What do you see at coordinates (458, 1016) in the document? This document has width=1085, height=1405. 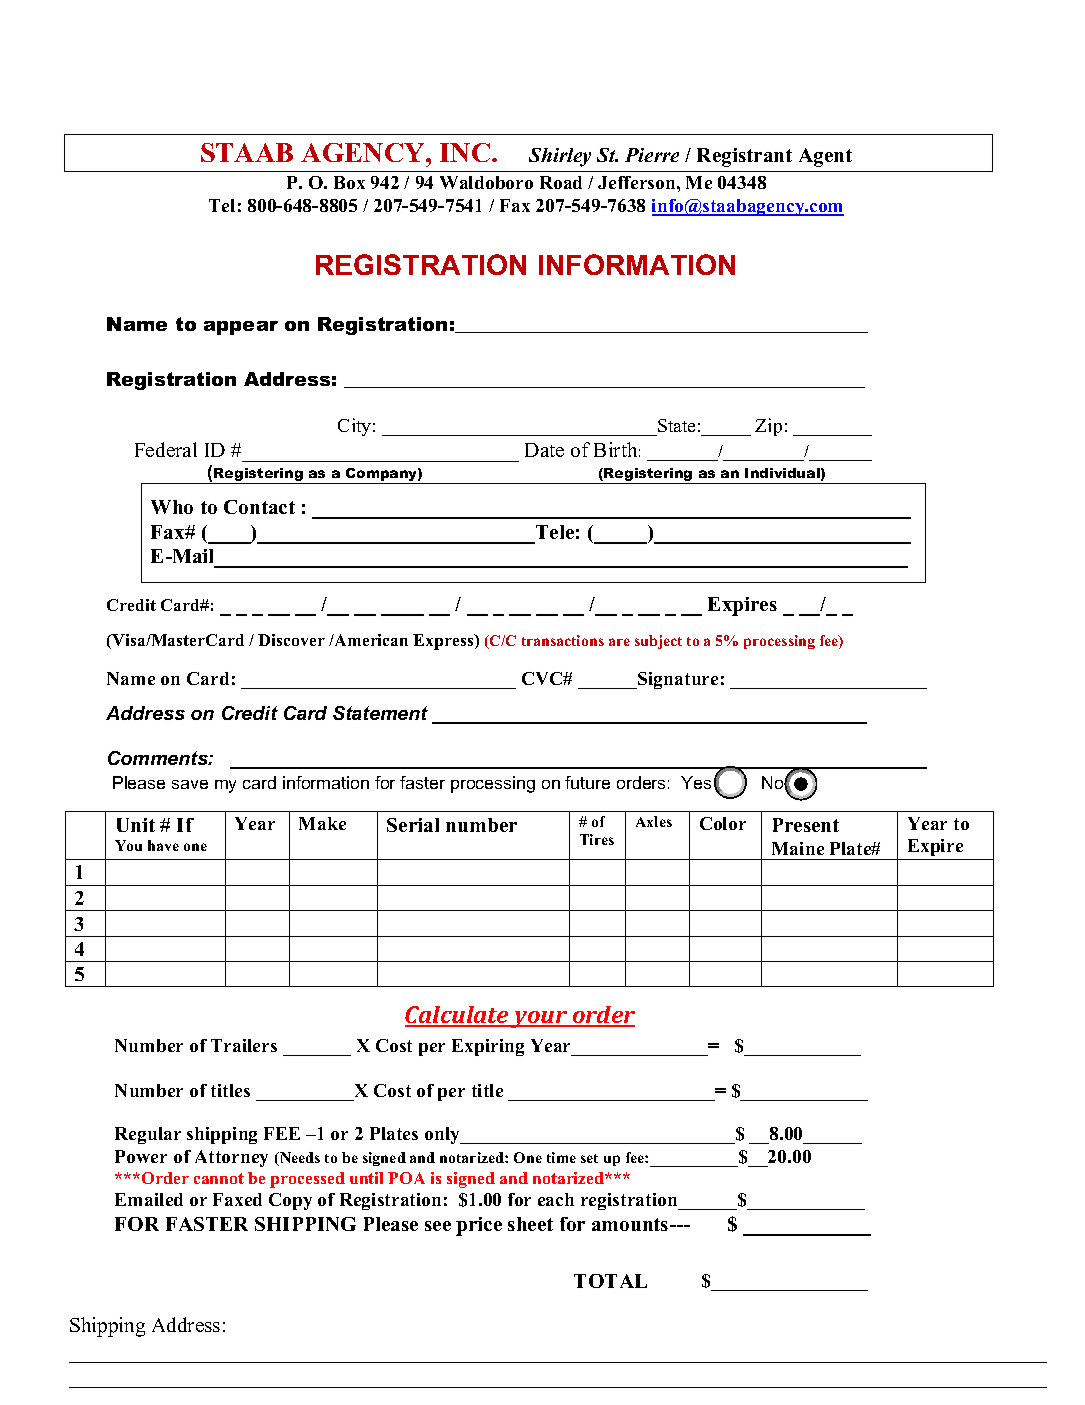 I see `Calculate` at bounding box center [458, 1016].
